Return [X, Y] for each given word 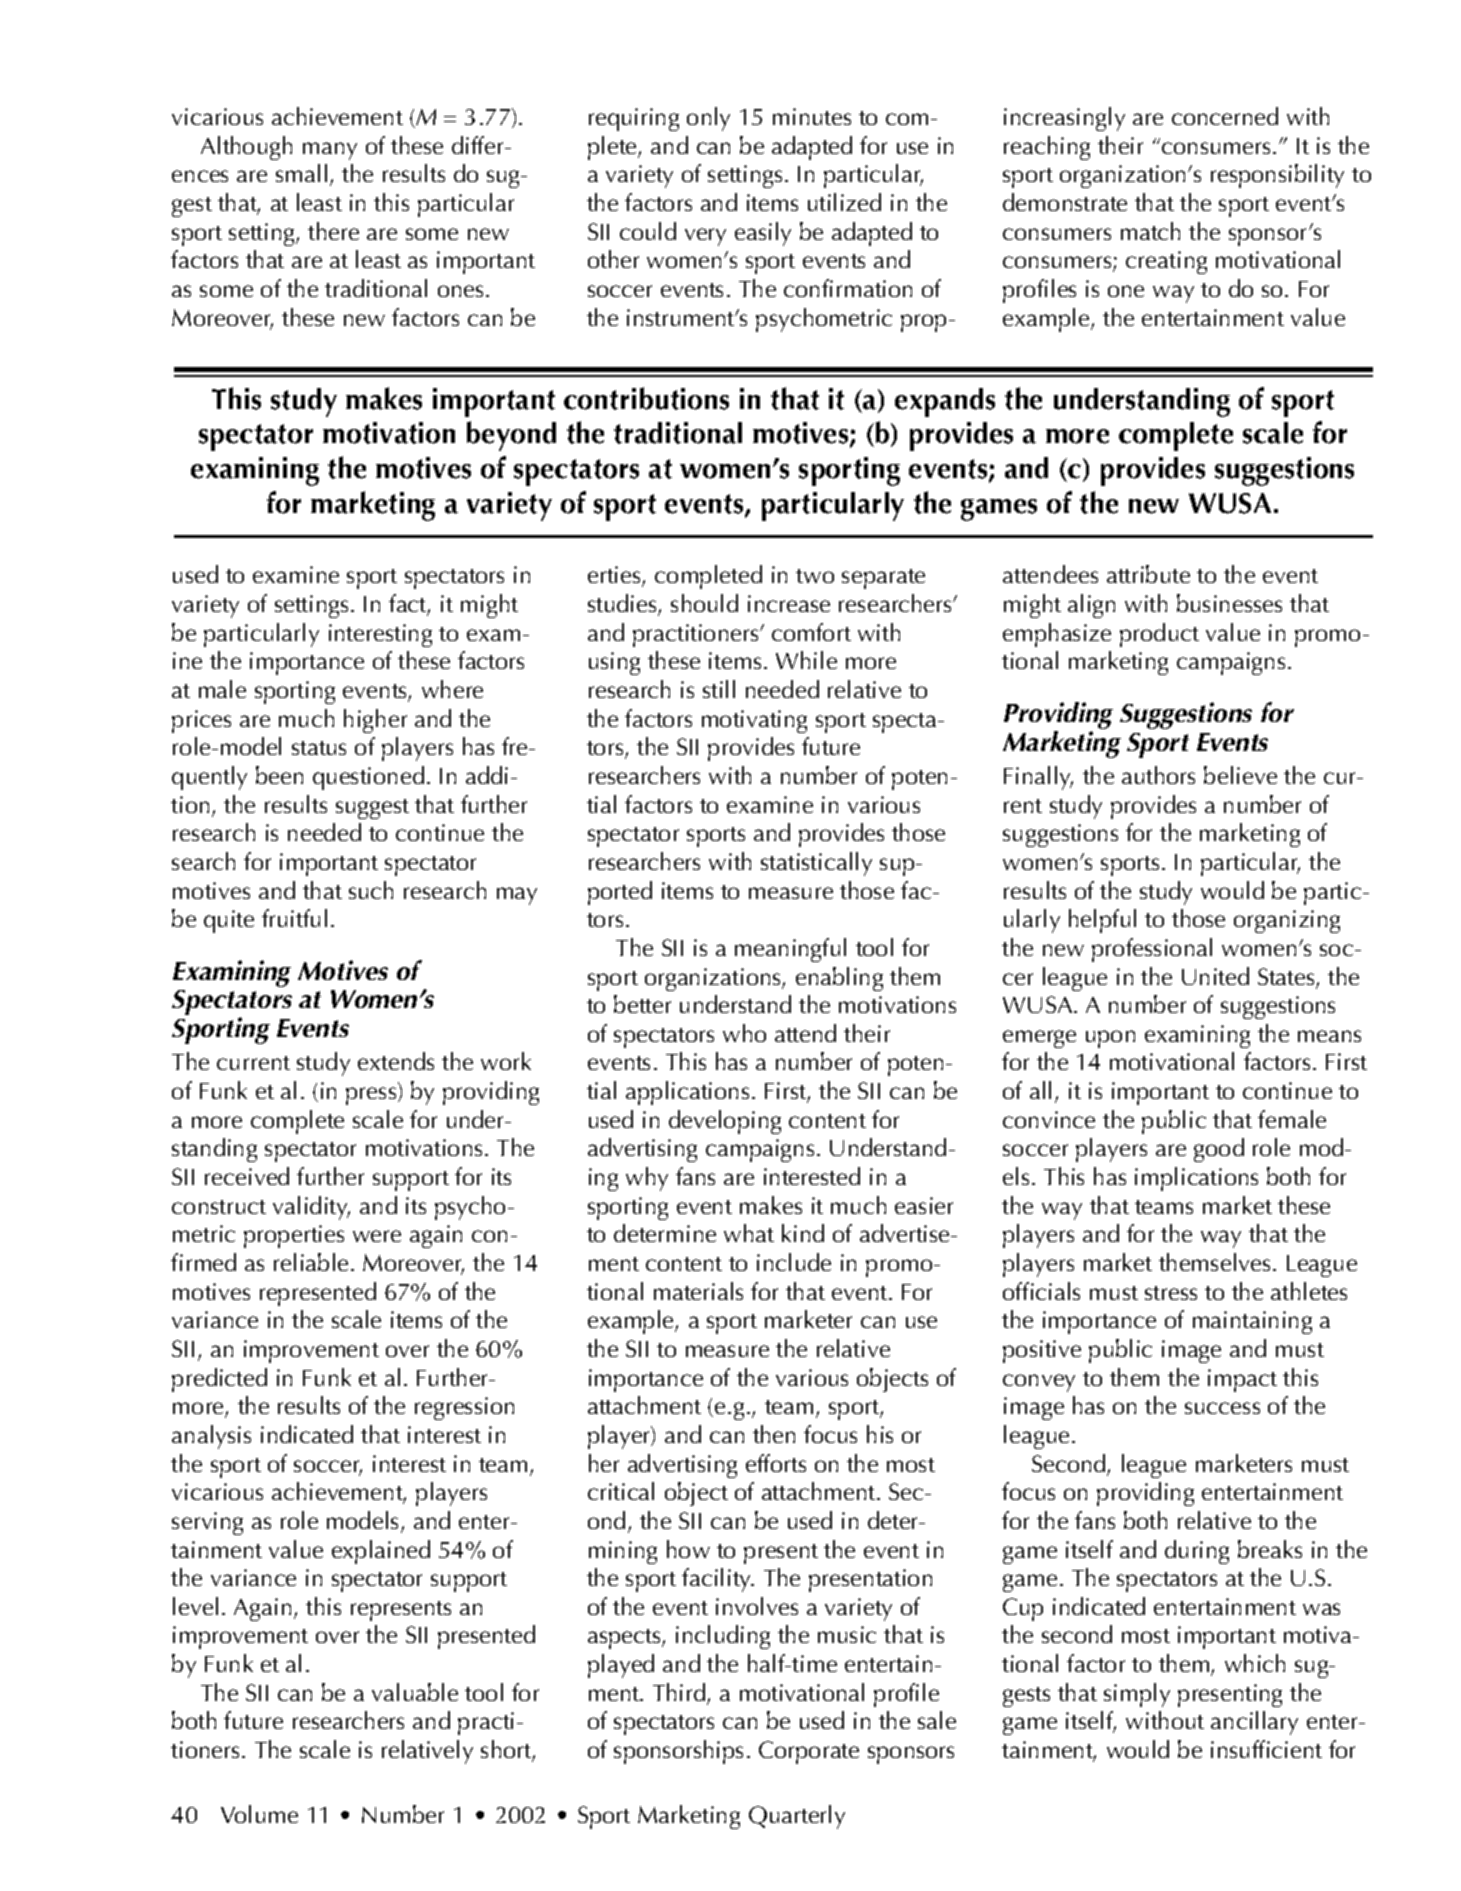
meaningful [790, 950]
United [1215, 976]
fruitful [294, 918]
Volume [259, 1814]
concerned [1225, 116]
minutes [812, 116]
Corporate [809, 1752]
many [330, 151]
